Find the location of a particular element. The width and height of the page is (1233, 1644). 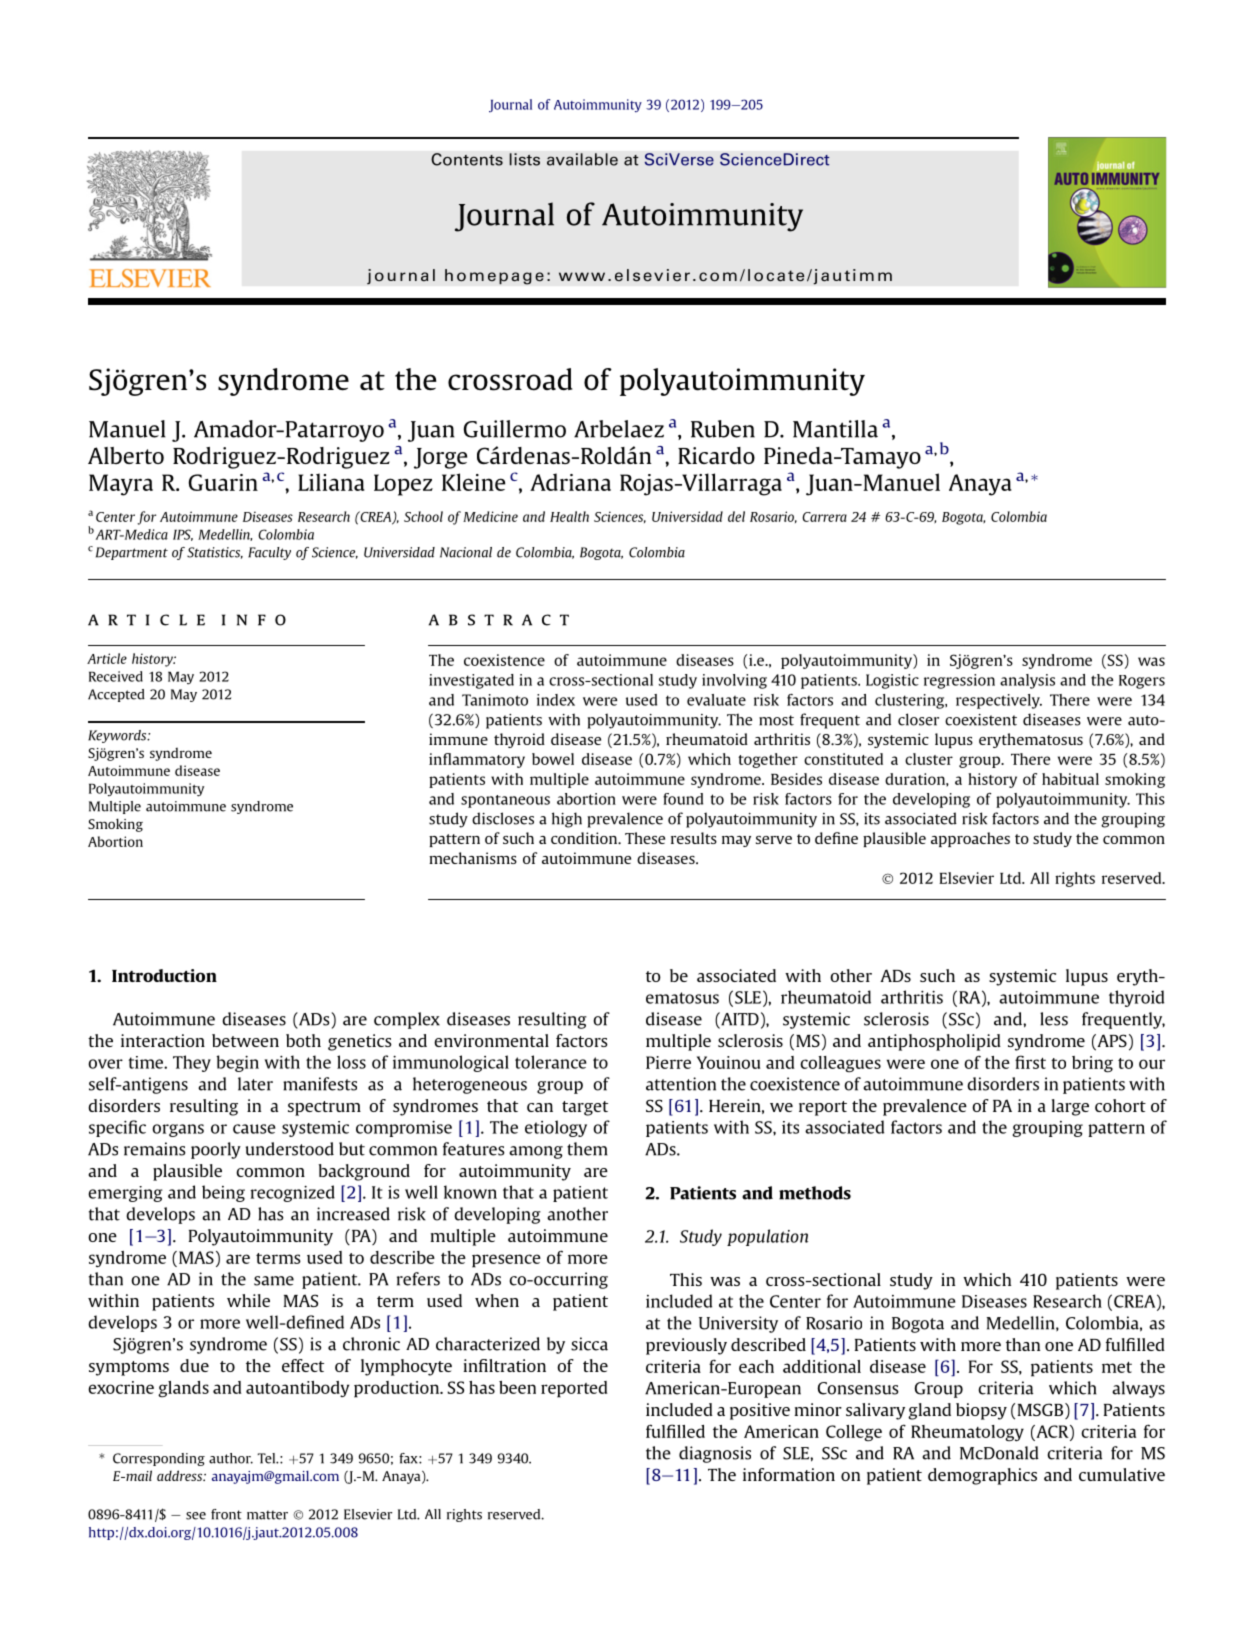

IPS is located at coordinates (183, 535).
